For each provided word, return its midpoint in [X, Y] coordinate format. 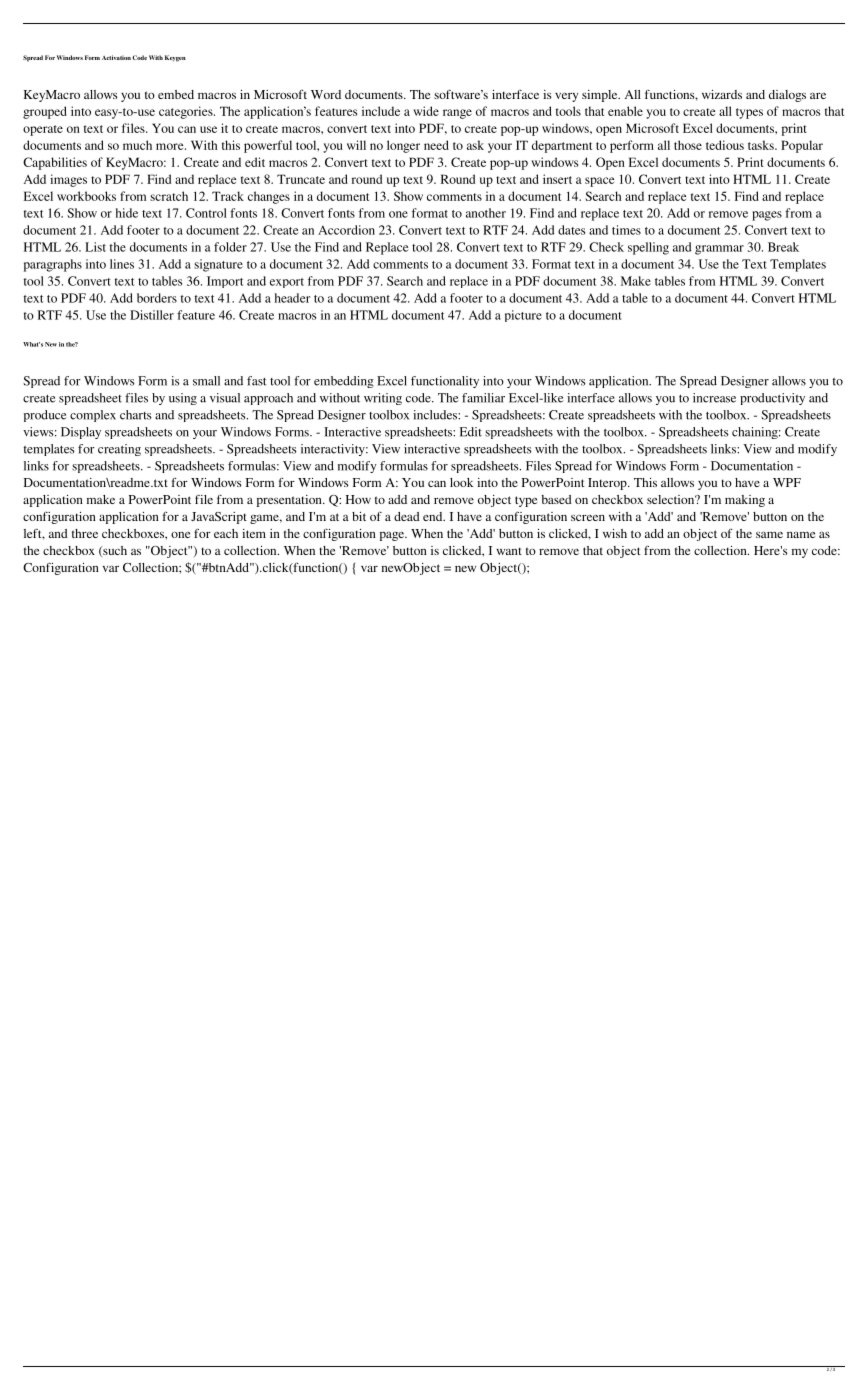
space [599, 182]
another [486, 213]
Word [326, 94]
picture [523, 316]
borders [157, 298]
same [769, 534]
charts [136, 415]
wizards [722, 94]
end [434, 516]
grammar [719, 250]
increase [714, 398]
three [85, 533]
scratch [169, 196]
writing [383, 399]
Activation [116, 57]
